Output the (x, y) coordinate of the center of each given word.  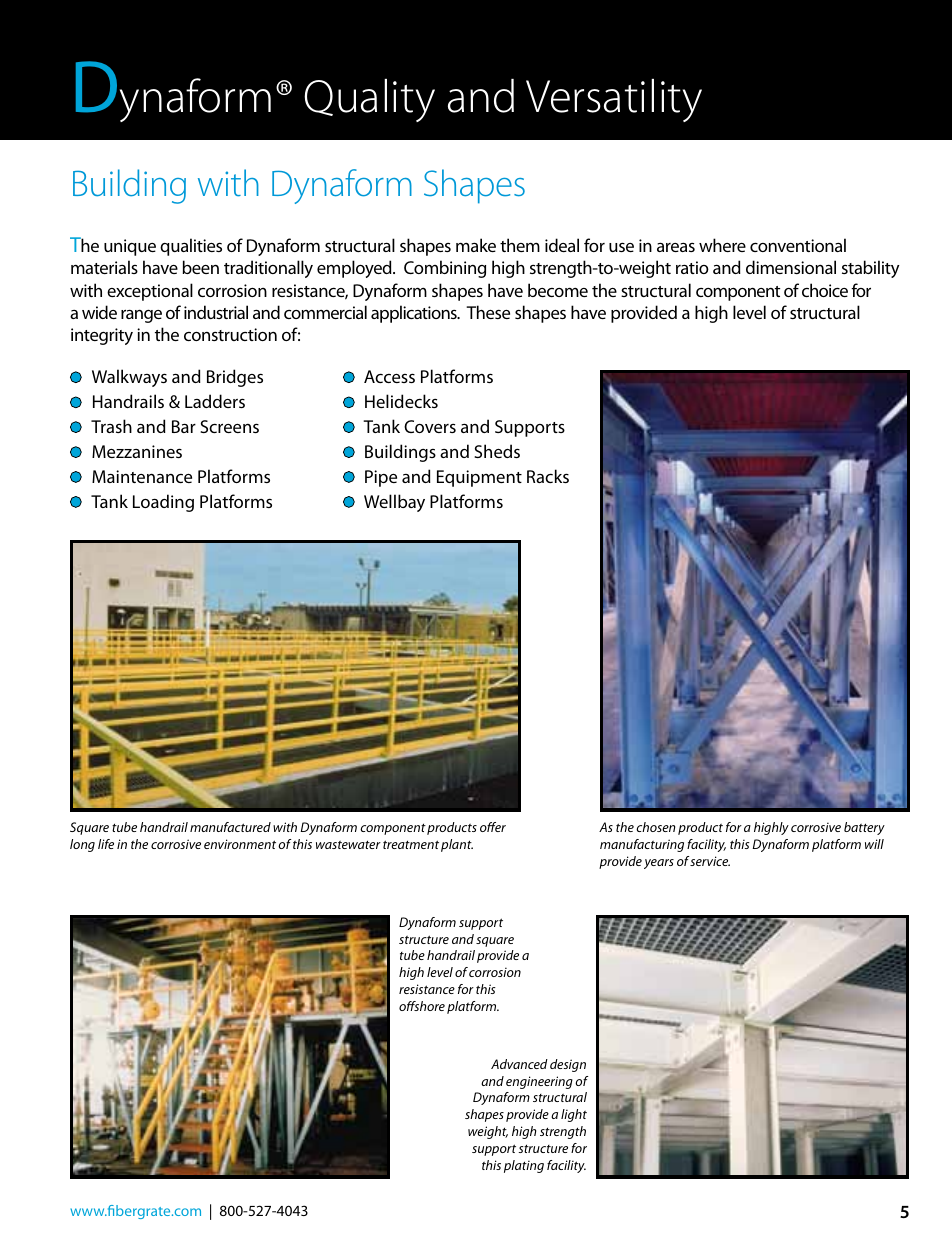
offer (493, 827)
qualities (191, 247)
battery (864, 828)
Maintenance (142, 476)
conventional (798, 245)
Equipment (479, 478)
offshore (422, 1006)
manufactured (230, 827)
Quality (369, 100)
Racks (548, 476)
